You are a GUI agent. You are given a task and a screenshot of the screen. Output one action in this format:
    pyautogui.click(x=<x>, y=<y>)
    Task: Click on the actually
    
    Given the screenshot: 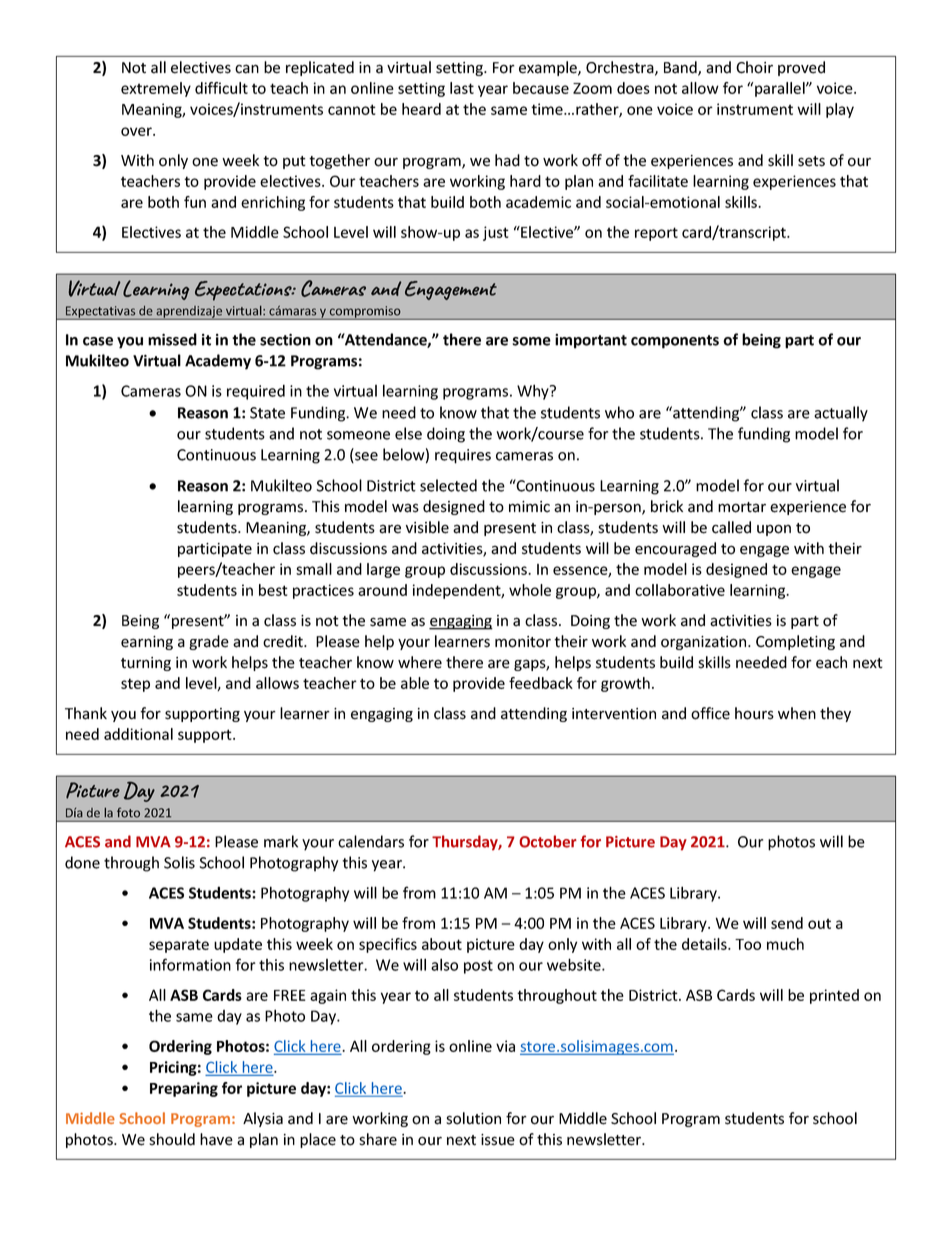 What is the action you would take?
    pyautogui.click(x=841, y=414)
